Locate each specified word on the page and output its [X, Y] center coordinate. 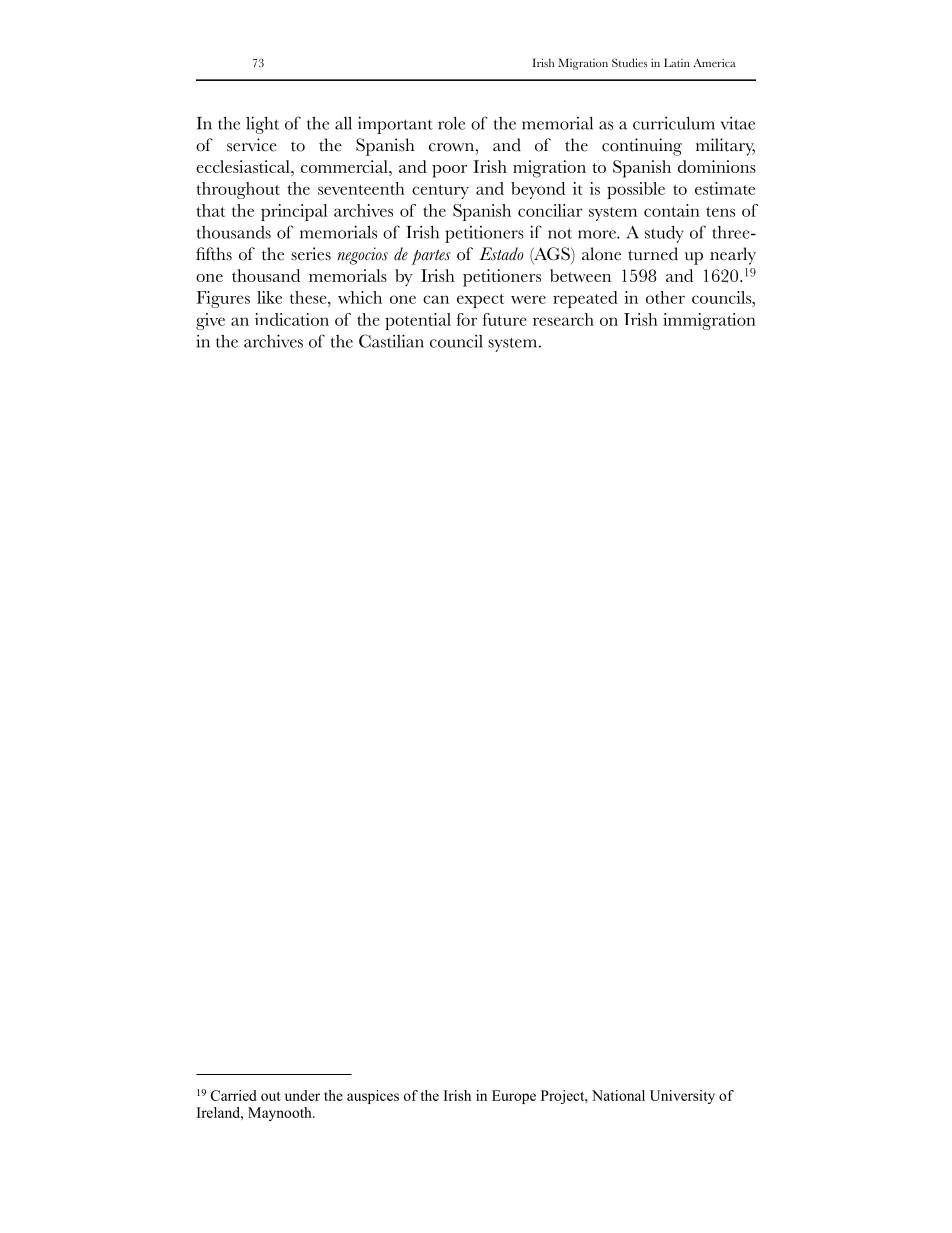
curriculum [674, 123]
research [563, 319]
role [451, 123]
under [302, 1095]
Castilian [391, 341]
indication [292, 319]
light [262, 125]
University [682, 1097]
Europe [514, 1097]
